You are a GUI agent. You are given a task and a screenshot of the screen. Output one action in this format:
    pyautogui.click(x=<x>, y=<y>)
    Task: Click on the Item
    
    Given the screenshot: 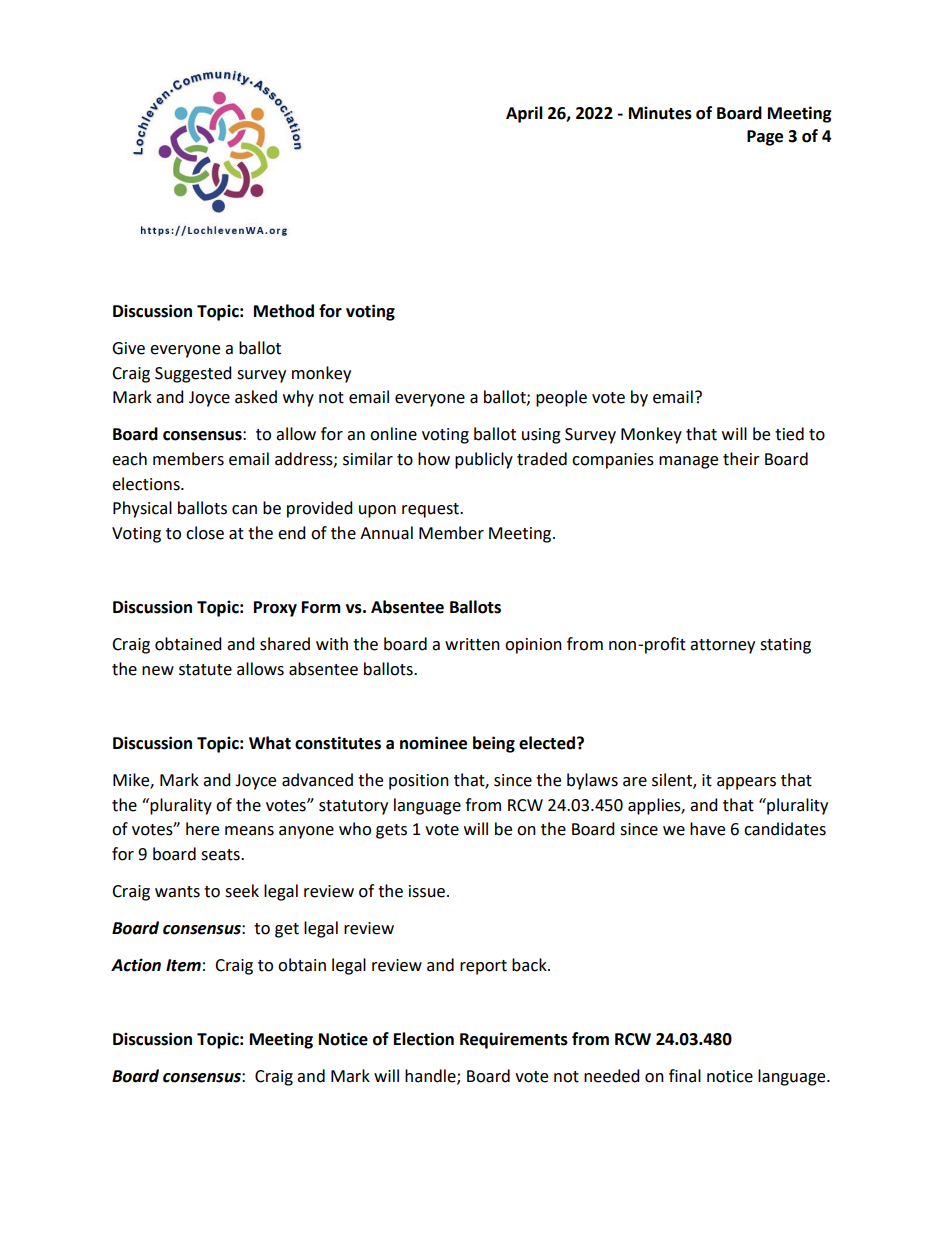 What is the action you would take?
    pyautogui.click(x=183, y=965)
